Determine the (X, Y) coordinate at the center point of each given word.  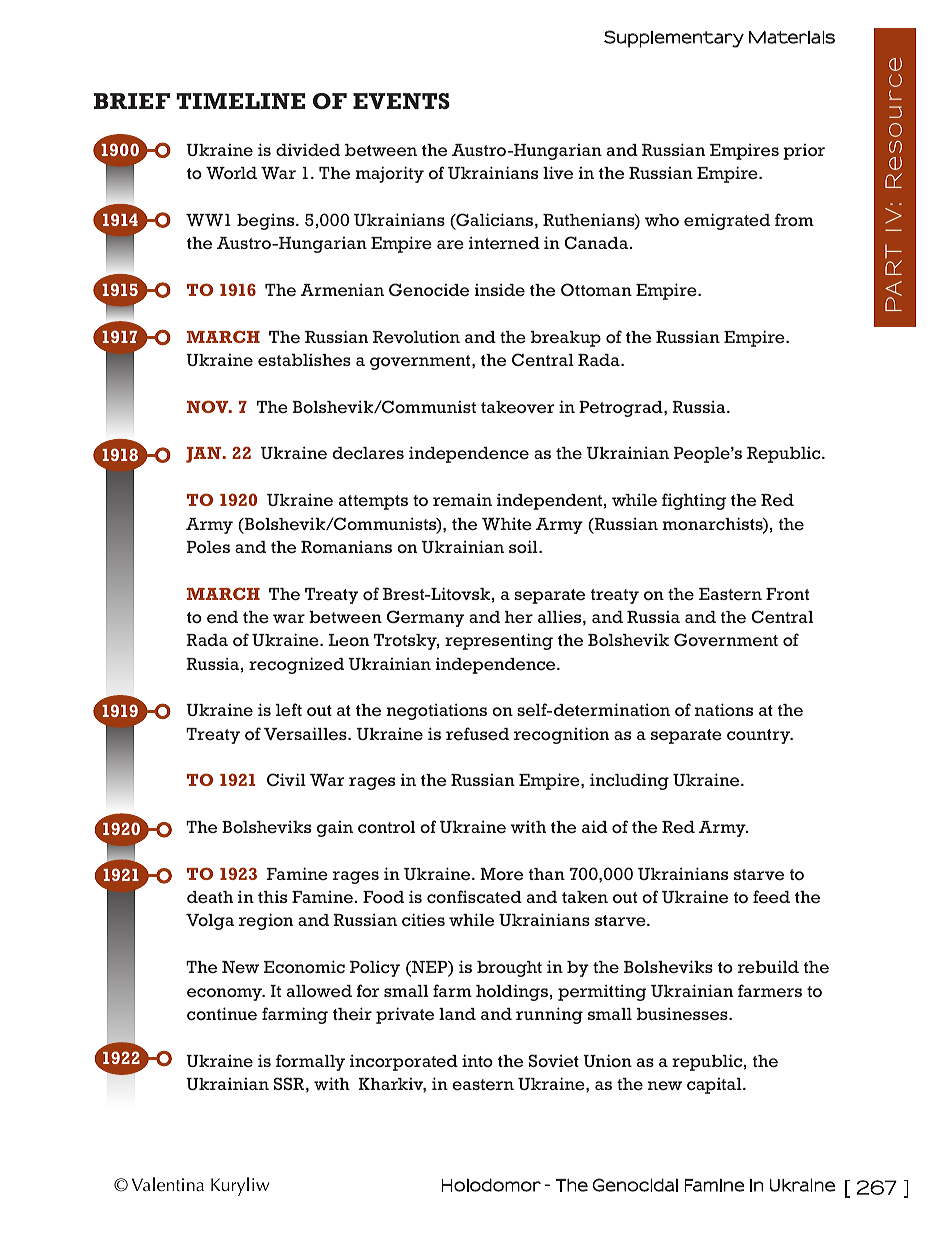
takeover (517, 407)
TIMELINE (241, 101)
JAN (205, 455)
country (760, 736)
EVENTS (401, 101)
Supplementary (674, 39)
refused (477, 734)
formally (310, 1062)
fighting (694, 501)
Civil (286, 779)
